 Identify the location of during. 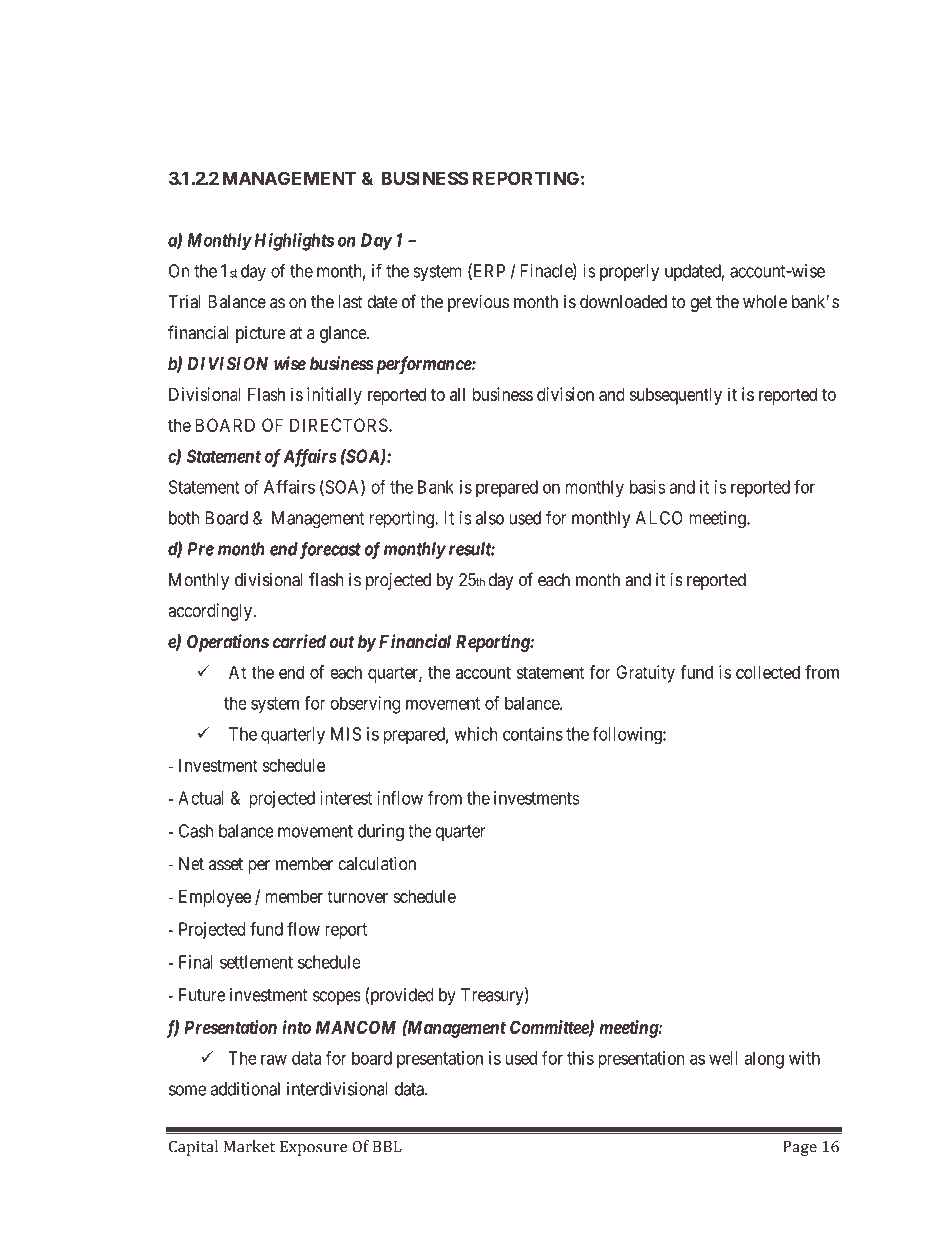
(381, 833).
